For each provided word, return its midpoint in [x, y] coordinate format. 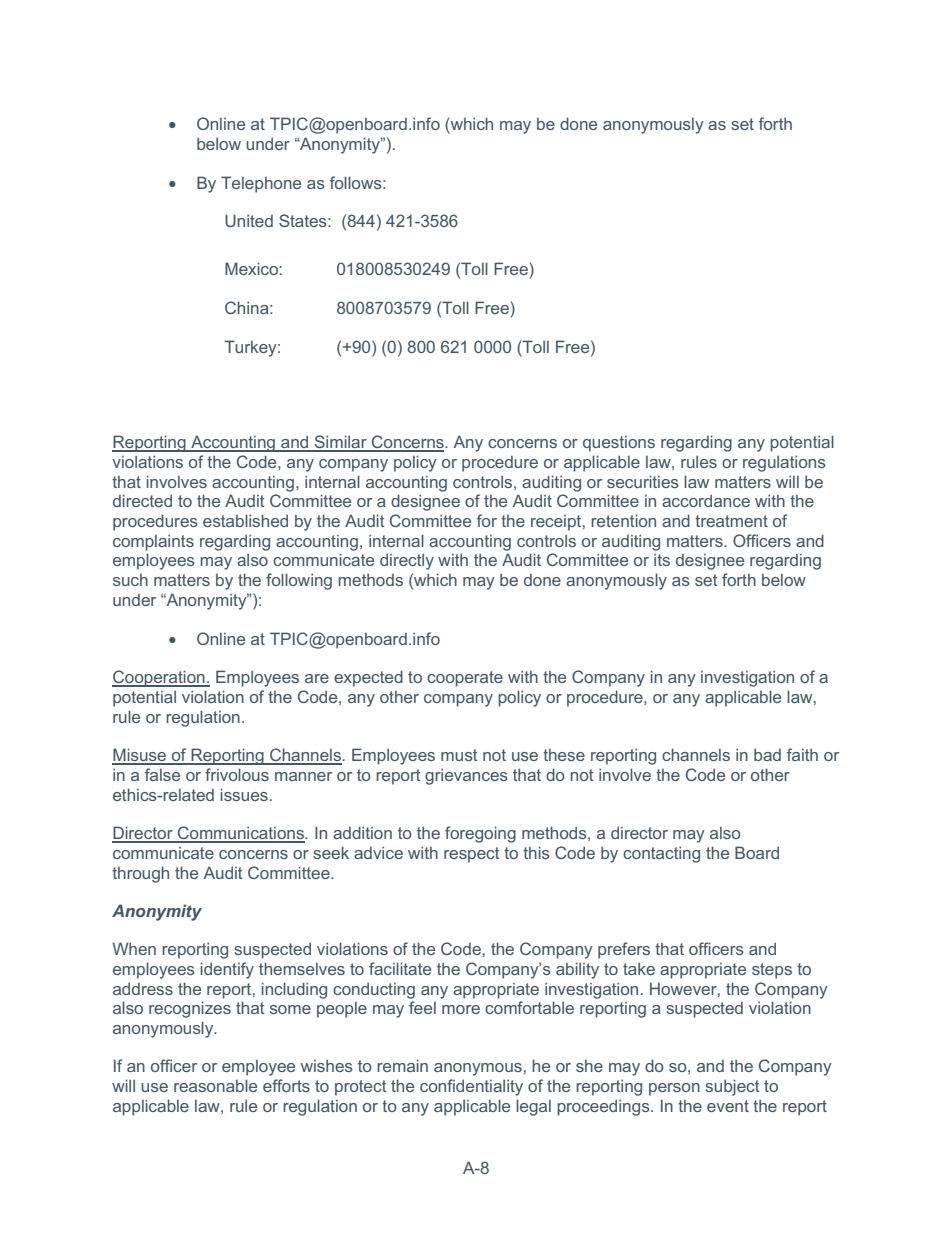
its [662, 559]
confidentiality [471, 1087]
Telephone [261, 184]
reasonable [215, 1085]
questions [619, 444]
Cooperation [159, 678]
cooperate [465, 679]
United [249, 220]
